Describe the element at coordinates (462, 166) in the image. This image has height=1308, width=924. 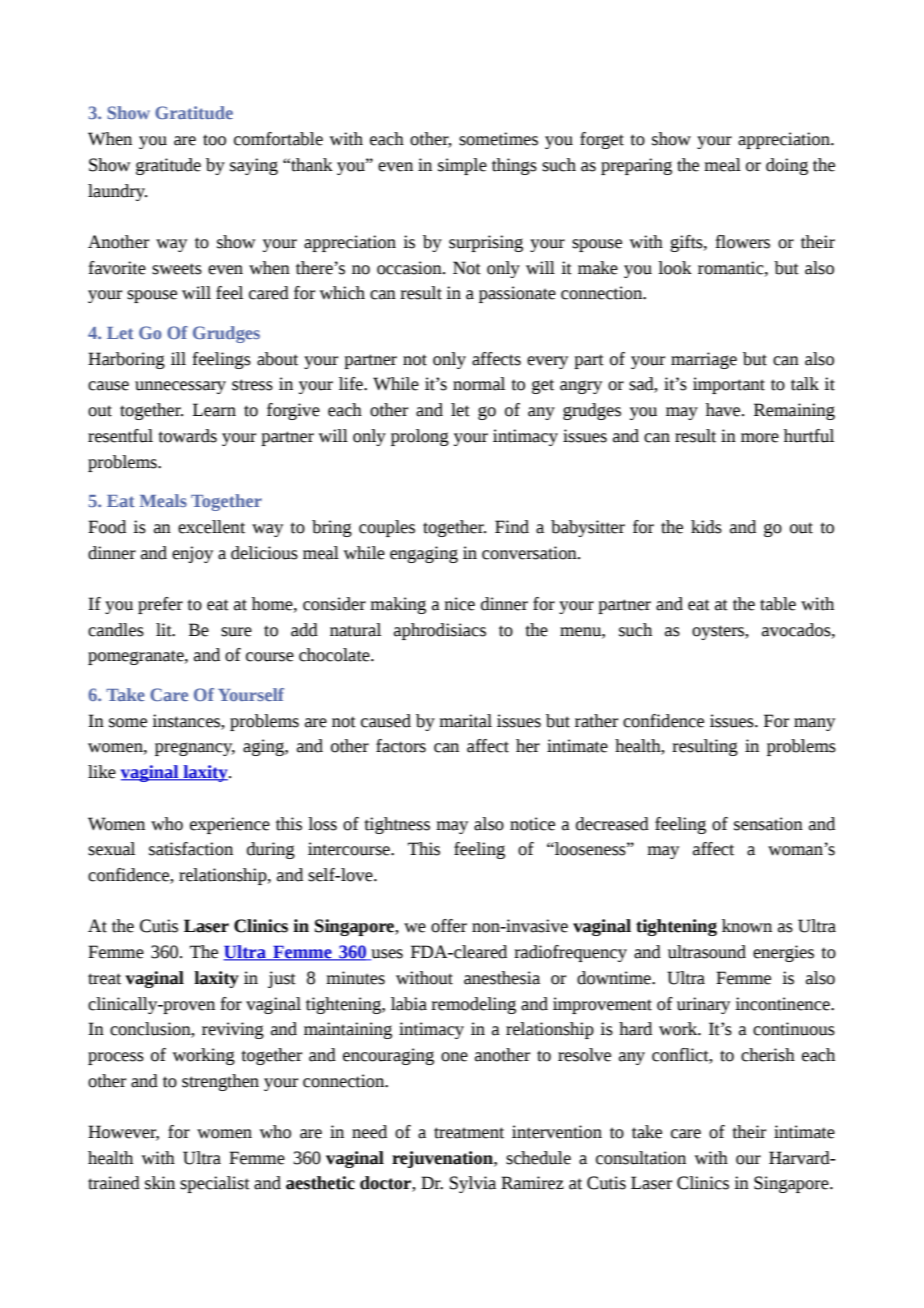
I see `simple` at that location.
